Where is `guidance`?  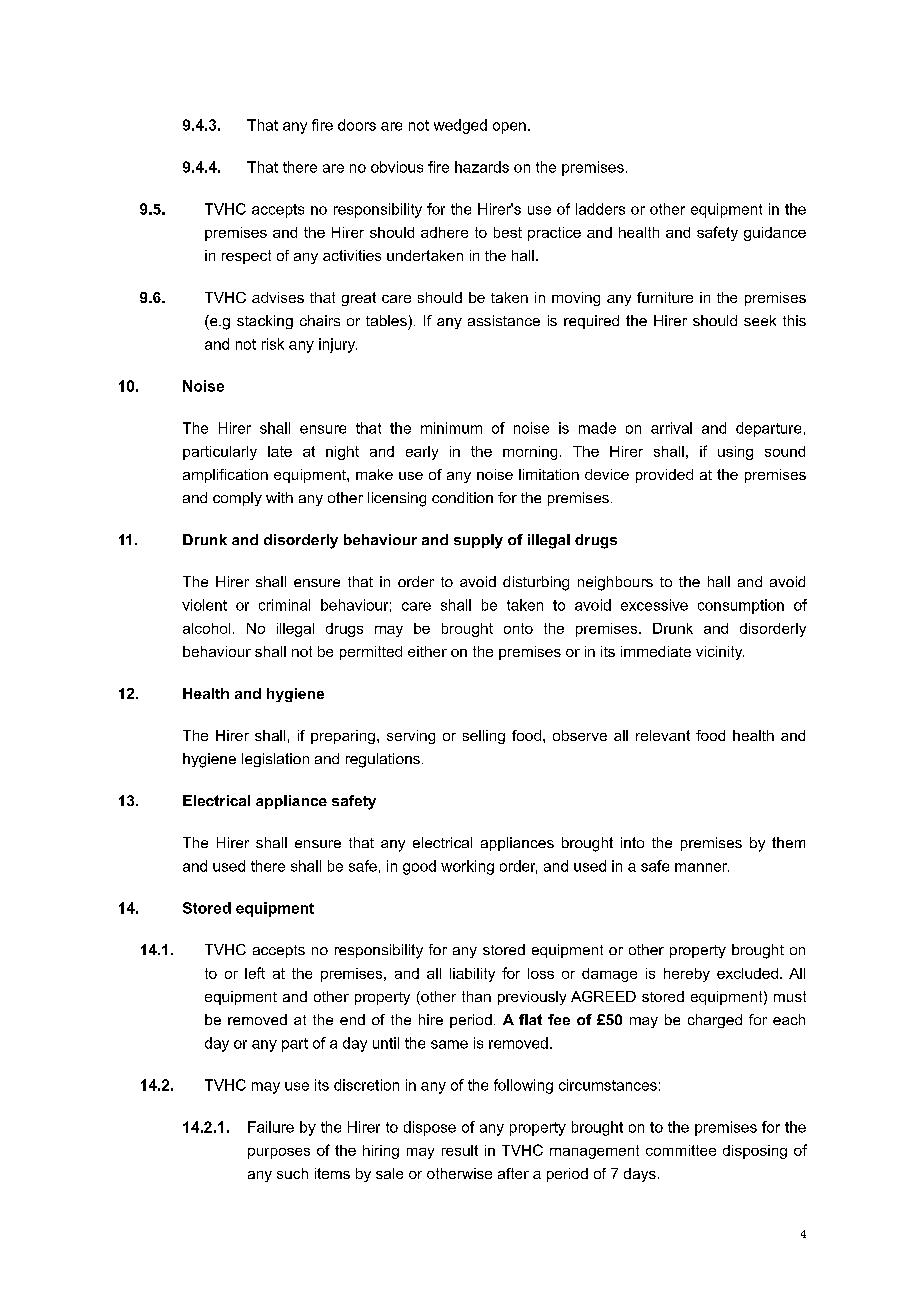
guidance is located at coordinates (775, 234).
